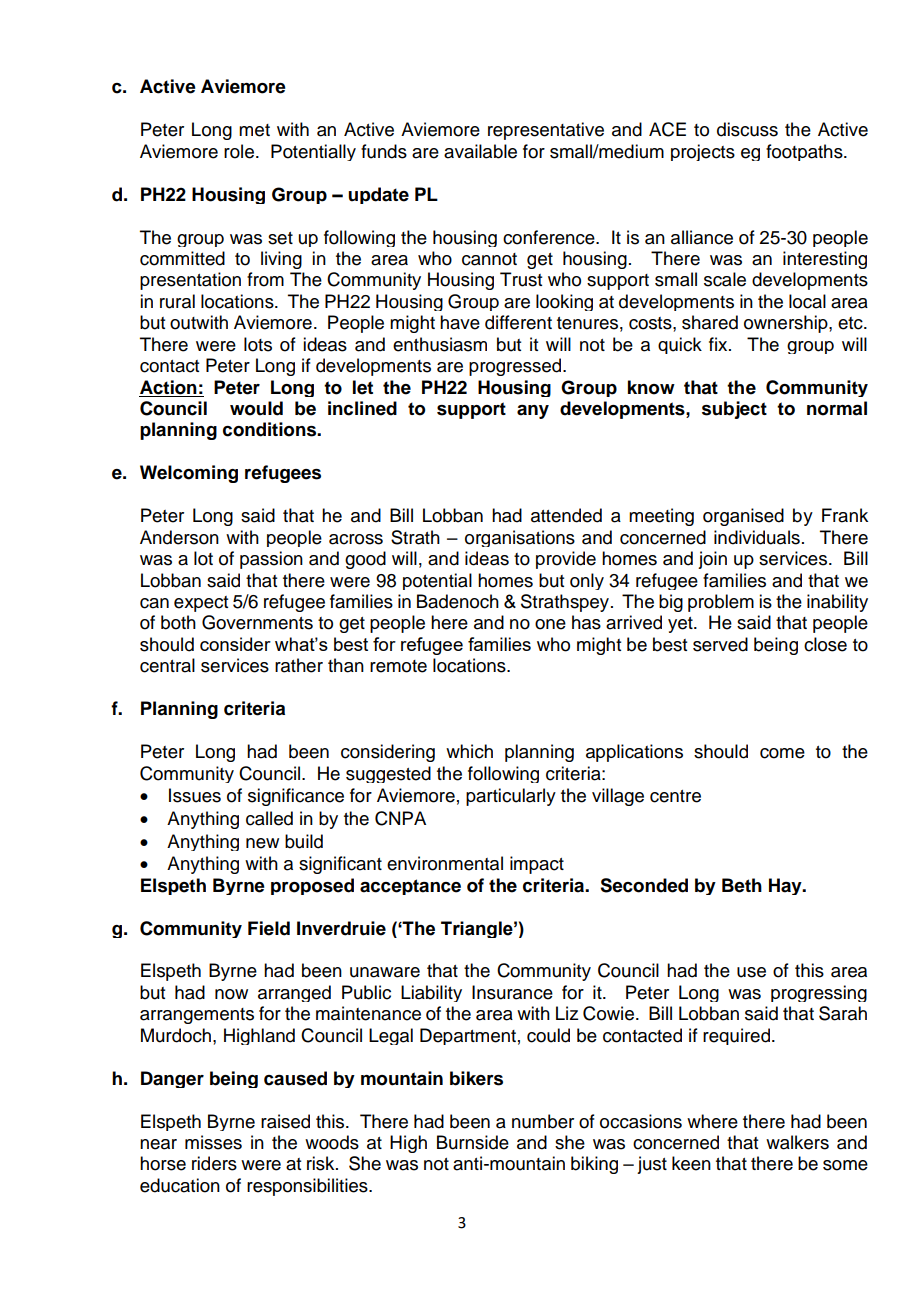 The height and width of the image is (1308, 924). What do you see at coordinates (239, 151) in the image?
I see `role` at bounding box center [239, 151].
